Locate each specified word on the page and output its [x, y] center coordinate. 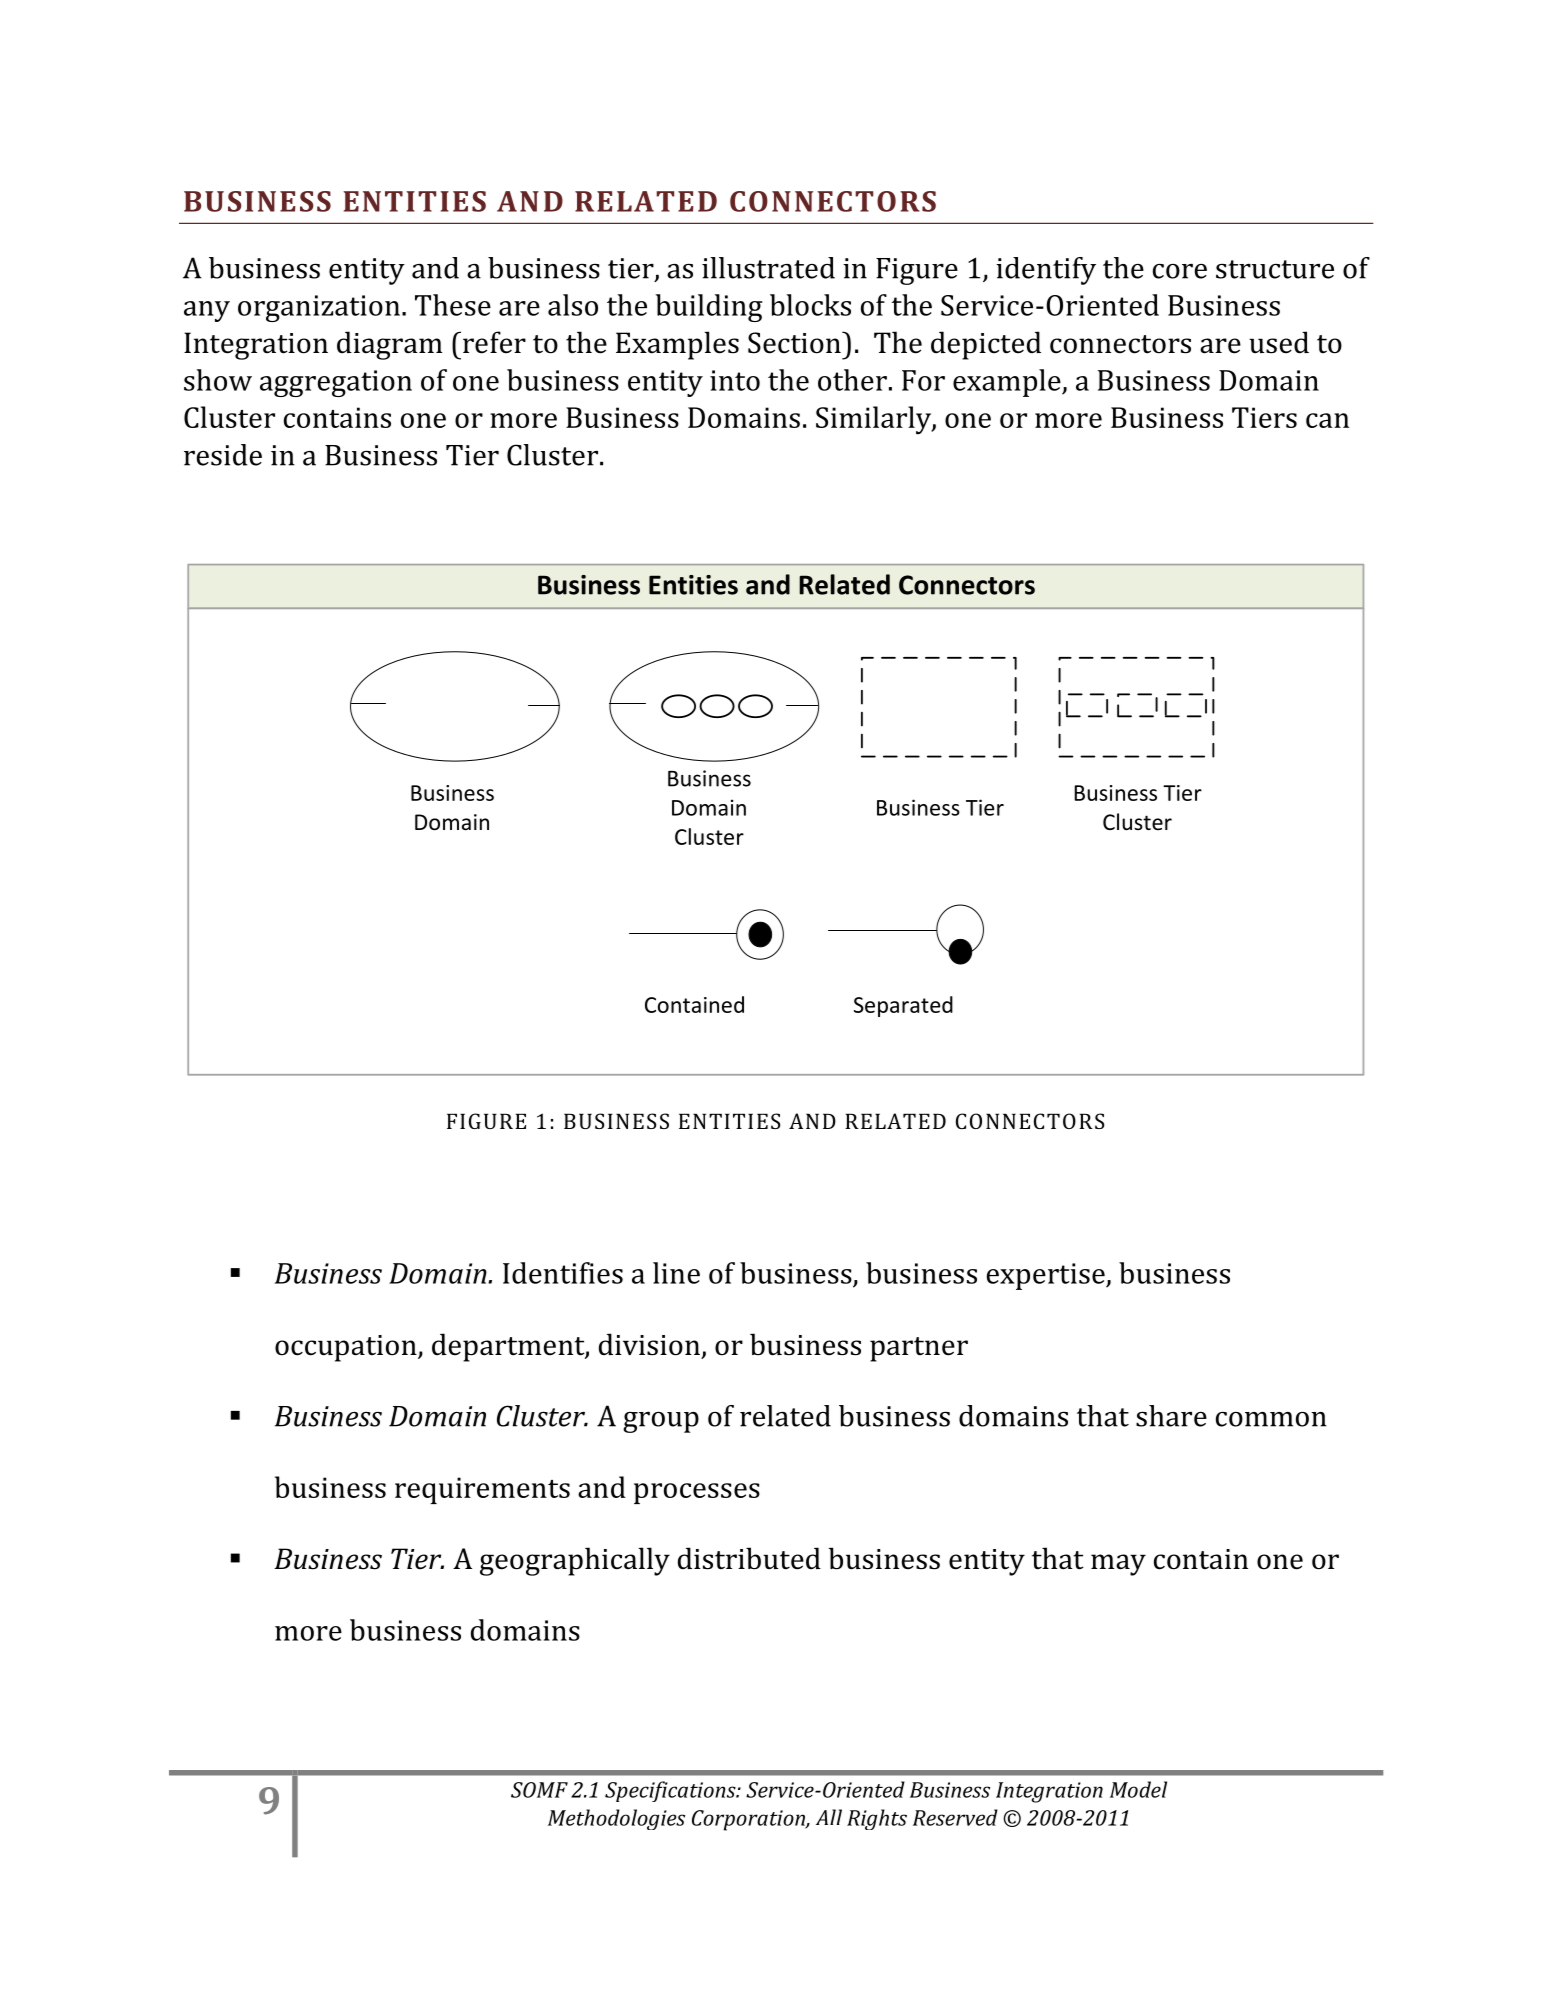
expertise [1047, 1276]
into [735, 380]
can [1327, 420]
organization [319, 308]
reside [223, 455]
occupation [347, 1348]
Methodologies [616, 1819]
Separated [903, 1006]
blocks [810, 305]
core [1180, 271]
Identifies [563, 1273]
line [676, 1273]
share [1171, 1416]
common [1271, 1419]
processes [697, 1493]
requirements [482, 1490]
